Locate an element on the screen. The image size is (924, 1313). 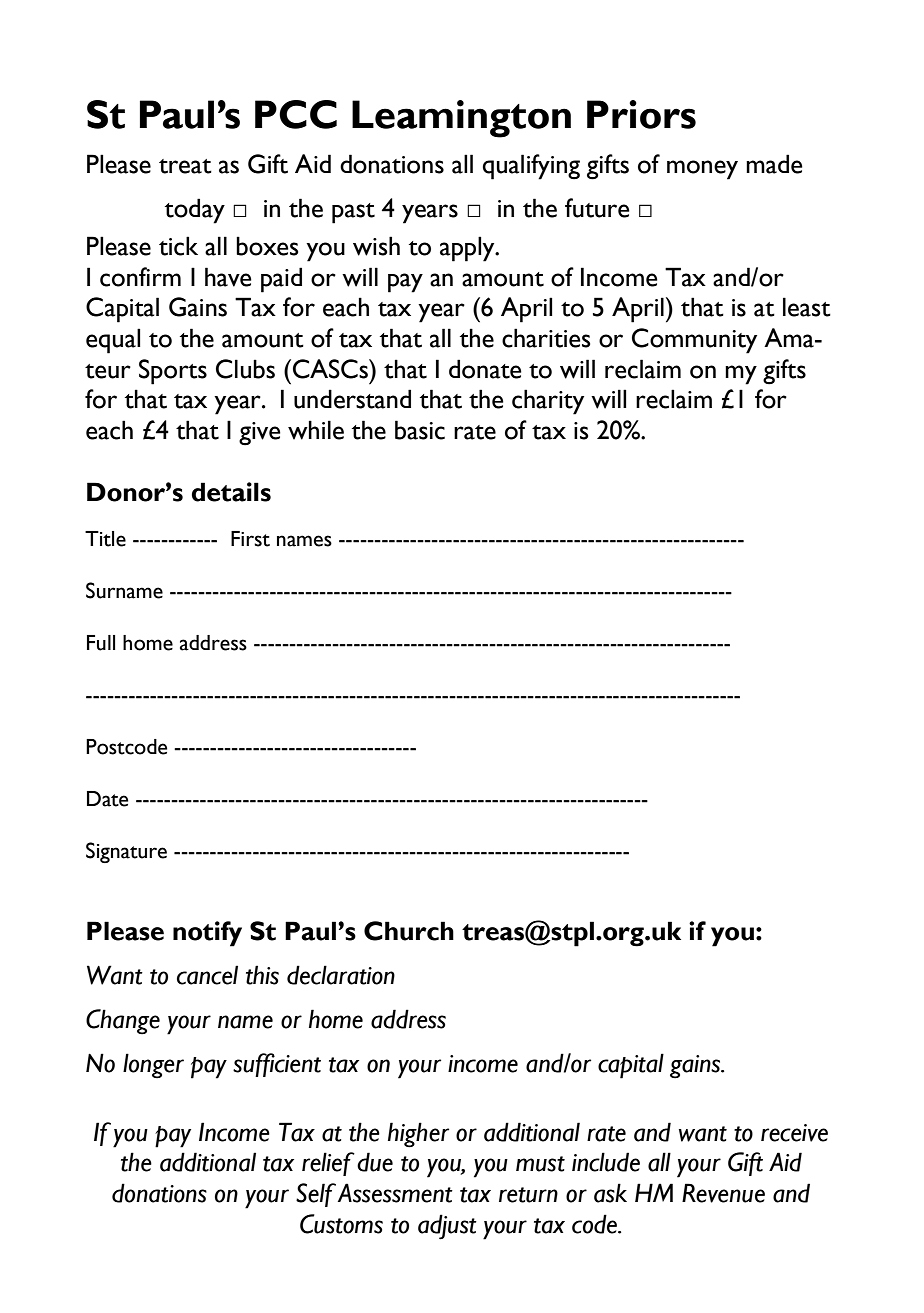
receive is located at coordinates (794, 1133).
